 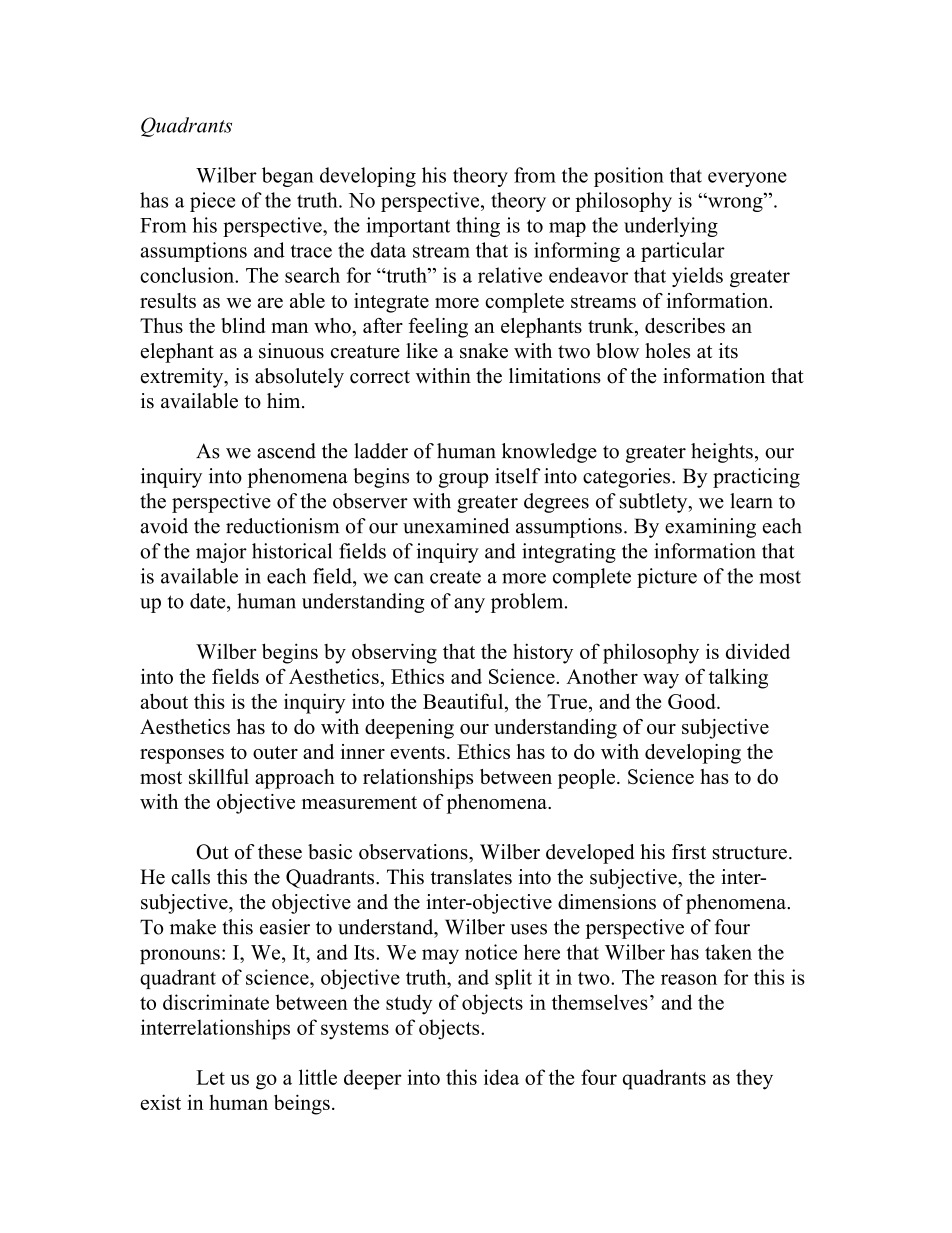 What do you see at coordinates (219, 776) in the screenshot?
I see `skillful` at bounding box center [219, 776].
